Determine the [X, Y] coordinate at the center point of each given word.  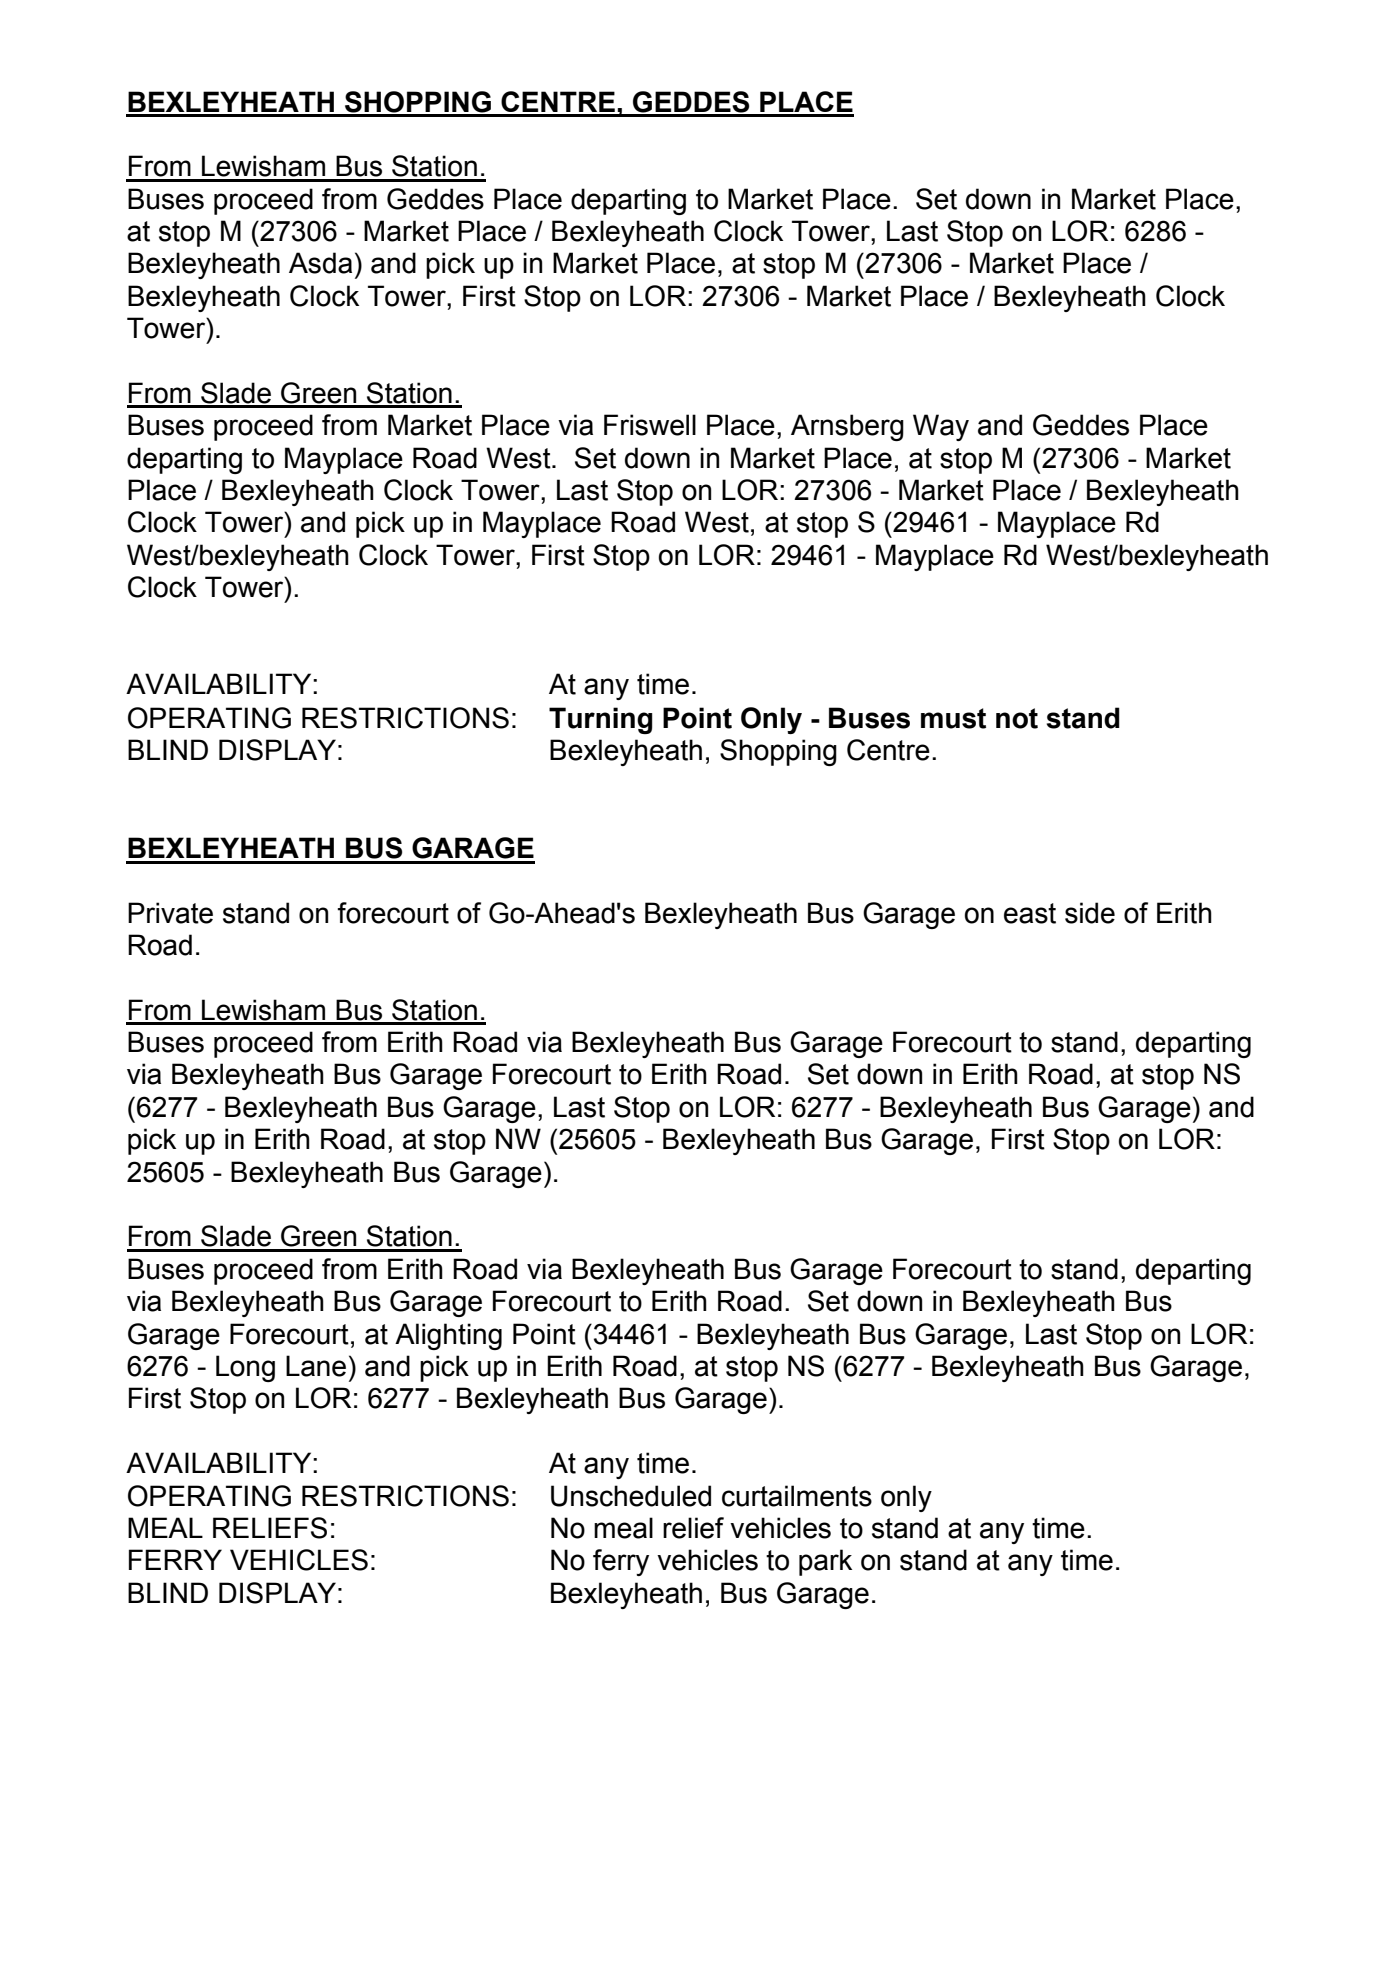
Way [941, 427]
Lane [316, 1366]
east [1030, 913]
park [825, 1562]
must [953, 718]
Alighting [448, 1336]
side [1090, 913]
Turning [601, 720]
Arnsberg [847, 427]
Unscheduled [631, 1496]
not [1017, 718]
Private [170, 913]
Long [245, 1368]
